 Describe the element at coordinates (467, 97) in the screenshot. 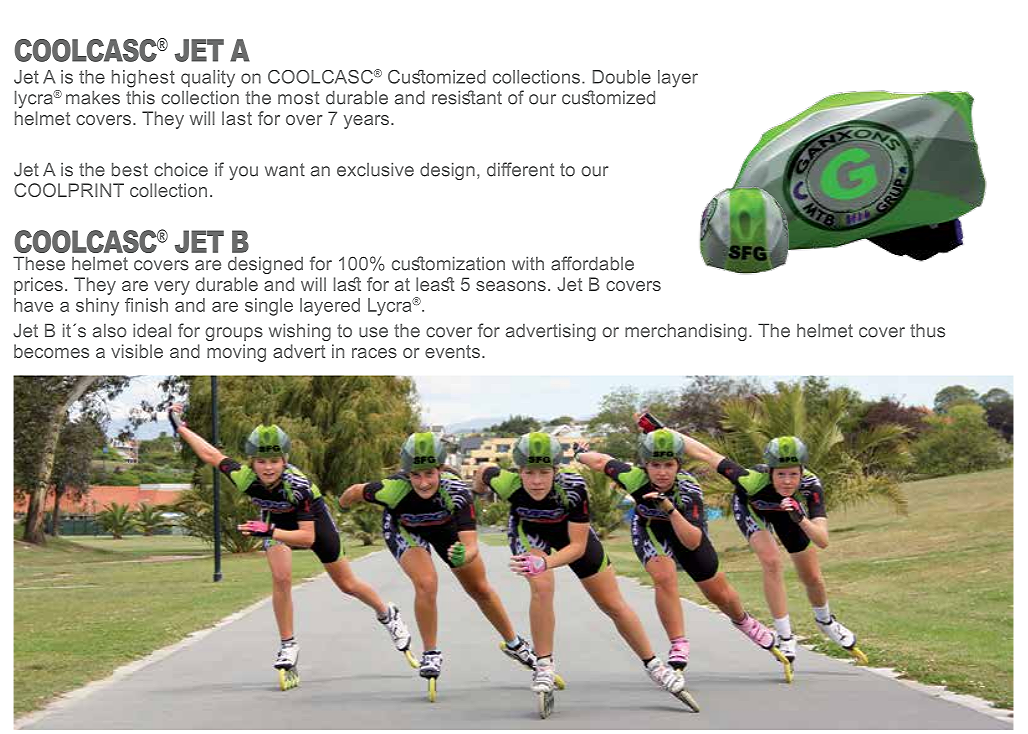

I see `resistant` at that location.
